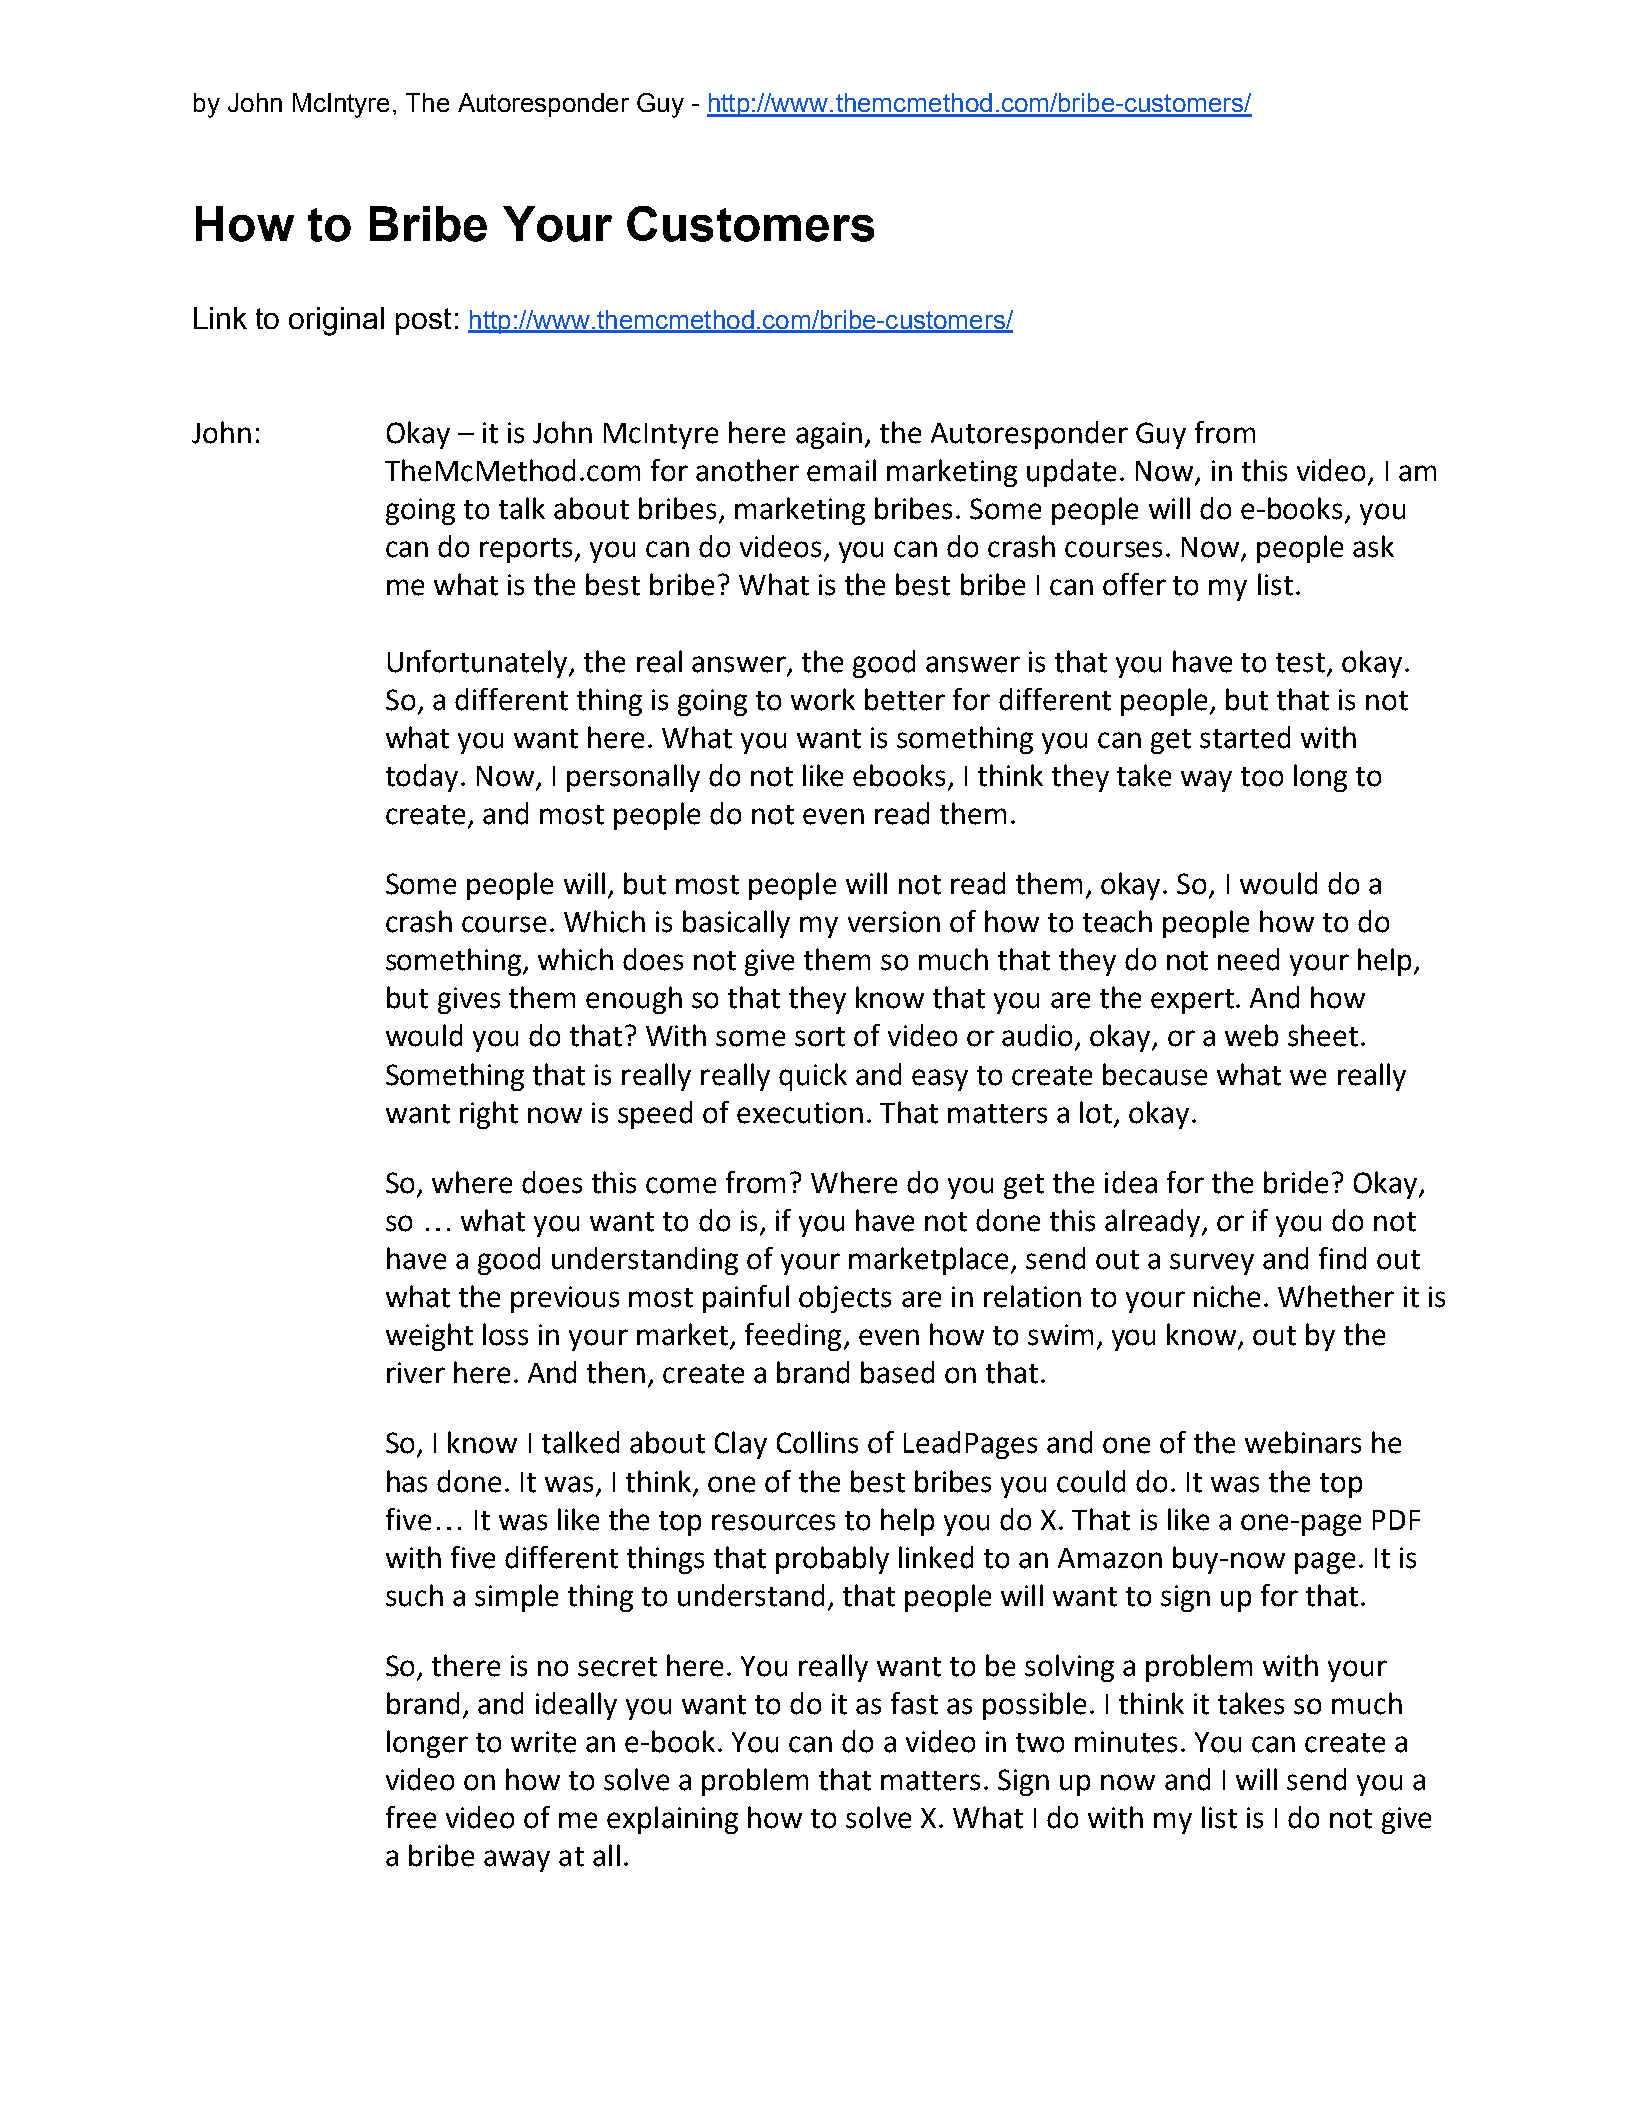  I want to click on again, so click(829, 435).
